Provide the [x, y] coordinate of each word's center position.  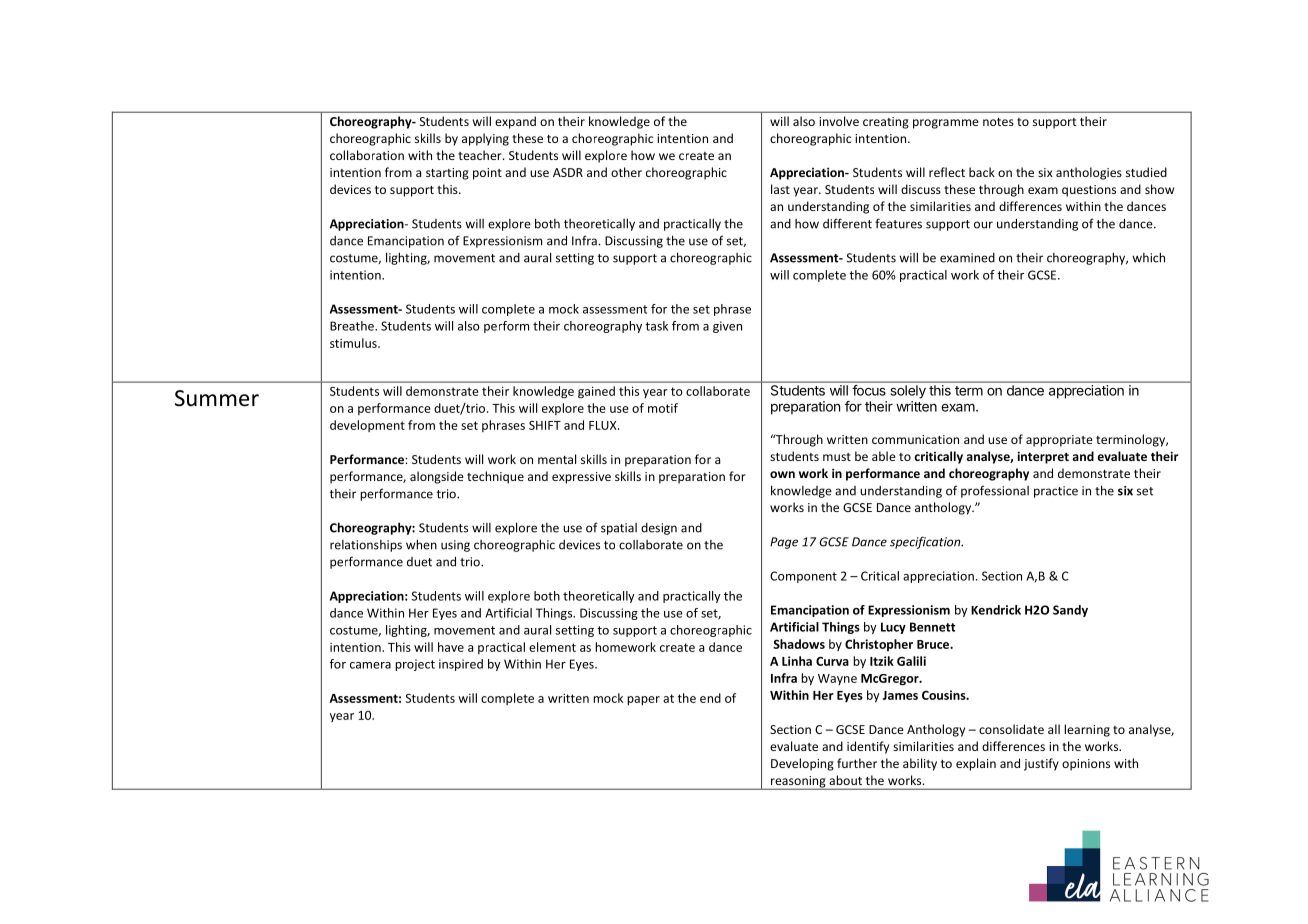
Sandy [1070, 611]
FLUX [604, 425]
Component [803, 577]
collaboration [367, 155]
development [367, 426]
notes [998, 122]
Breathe [353, 326]
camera [370, 665]
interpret [1043, 457]
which [1148, 257]
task [656, 326]
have [451, 647]
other [626, 172]
